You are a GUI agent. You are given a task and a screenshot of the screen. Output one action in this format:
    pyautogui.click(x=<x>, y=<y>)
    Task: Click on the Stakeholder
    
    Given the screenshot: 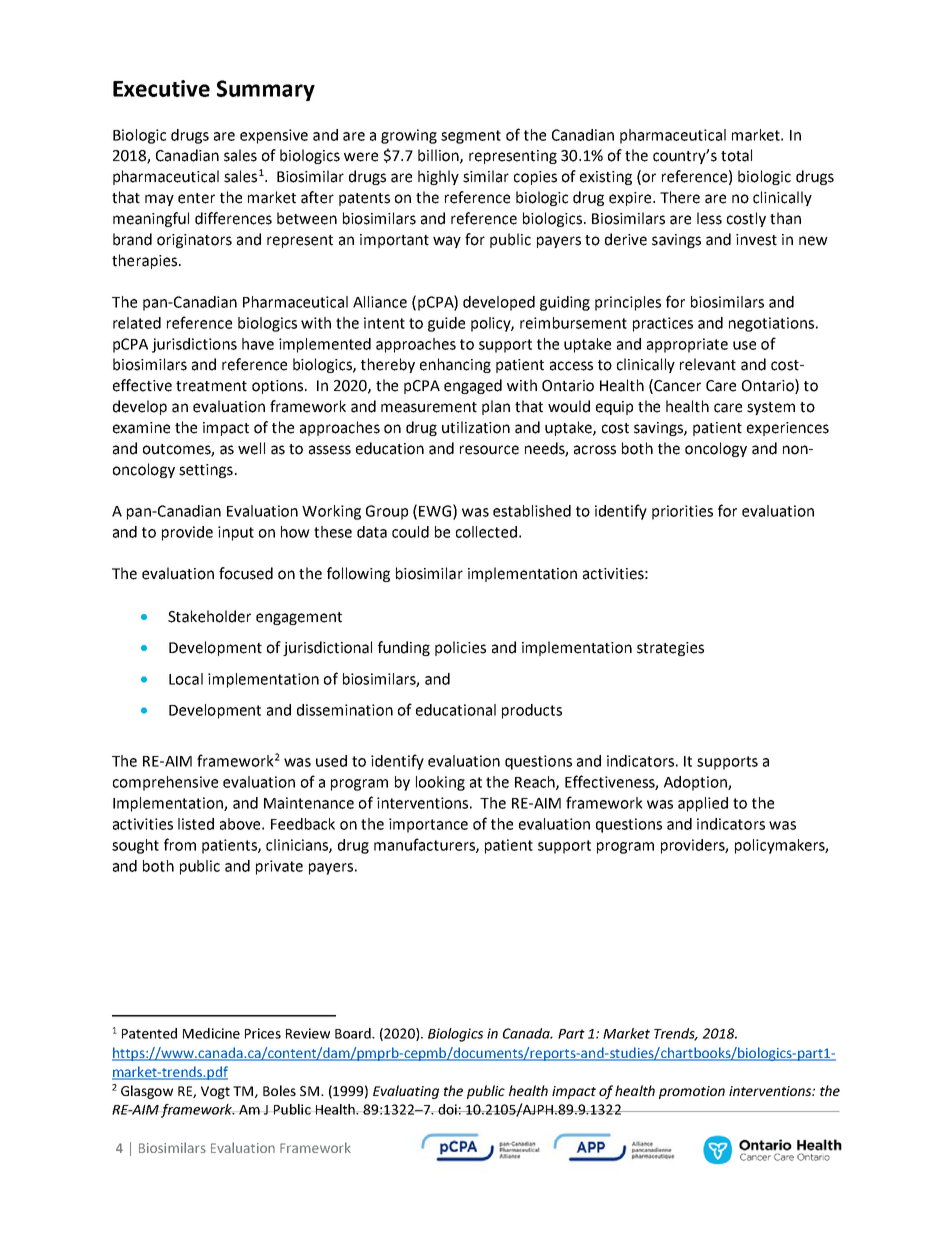 What is the action you would take?
    pyautogui.click(x=209, y=616)
